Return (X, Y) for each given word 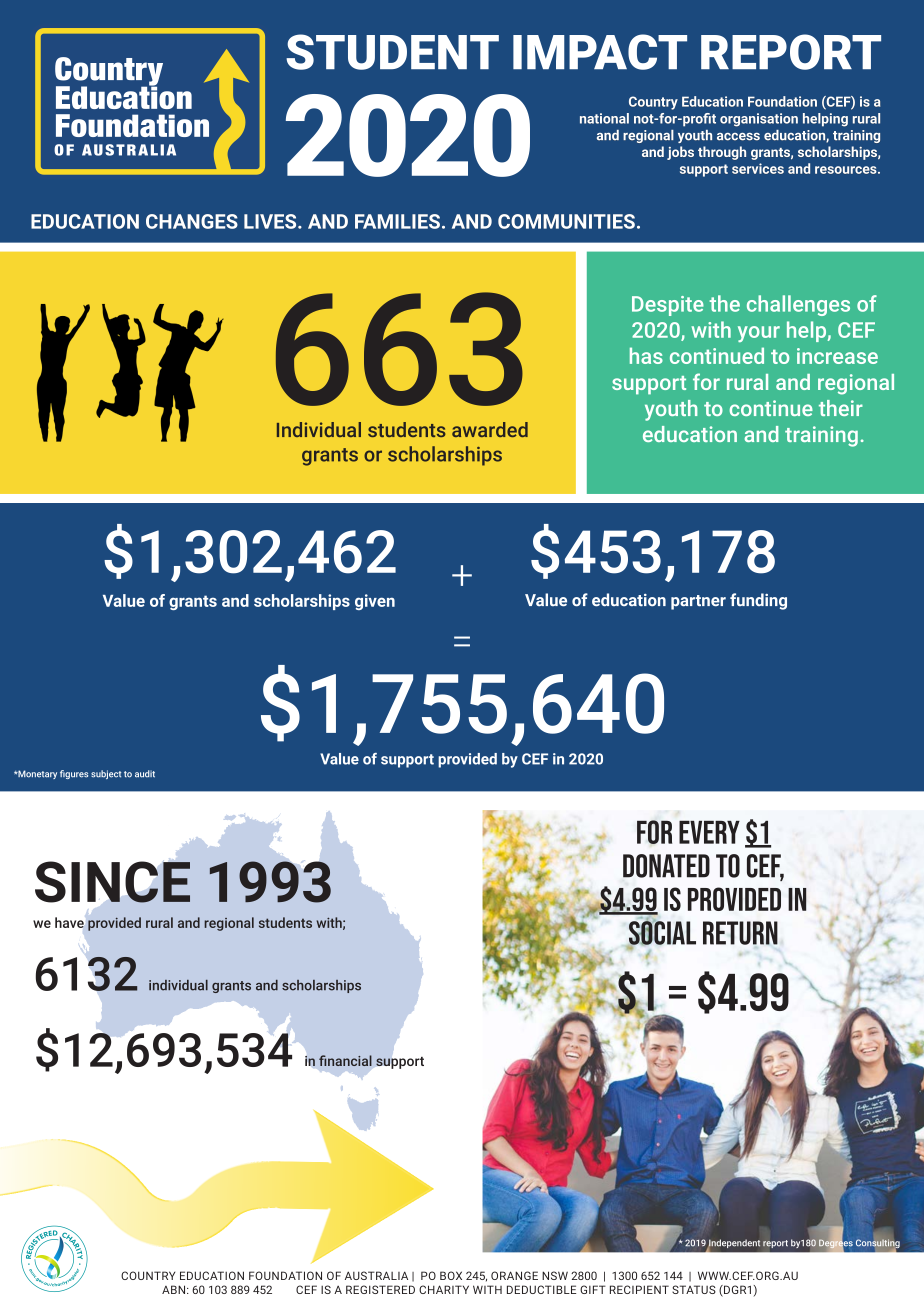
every (709, 832)
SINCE (113, 882)
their (841, 408)
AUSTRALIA (376, 1275)
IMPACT (600, 52)
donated (666, 866)
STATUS (694, 1289)
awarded (490, 429)
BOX (451, 1275)
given (375, 602)
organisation (759, 120)
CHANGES (192, 221)
